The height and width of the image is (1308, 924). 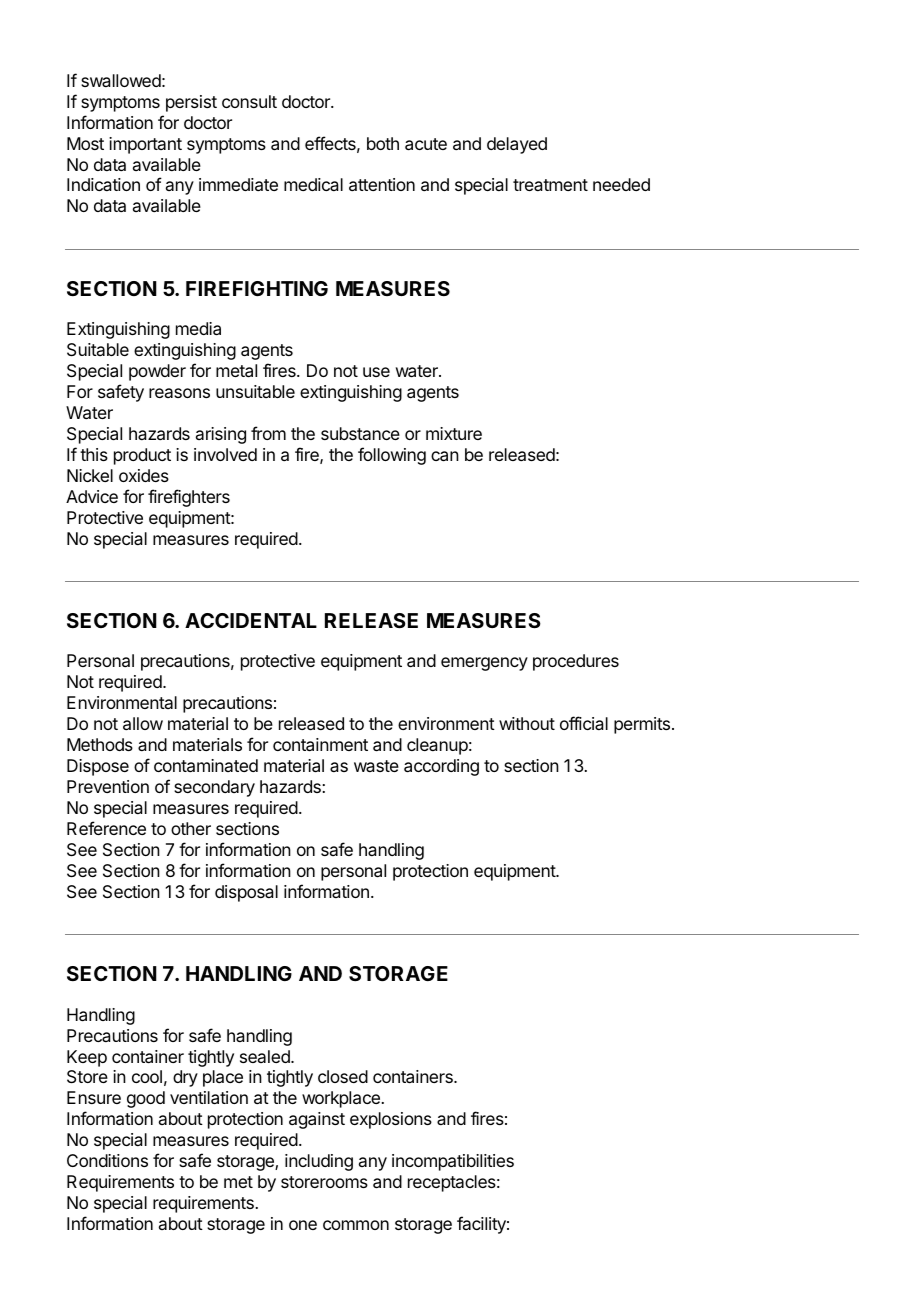 What do you see at coordinates (107, 1160) in the image?
I see `Conditions` at bounding box center [107, 1160].
